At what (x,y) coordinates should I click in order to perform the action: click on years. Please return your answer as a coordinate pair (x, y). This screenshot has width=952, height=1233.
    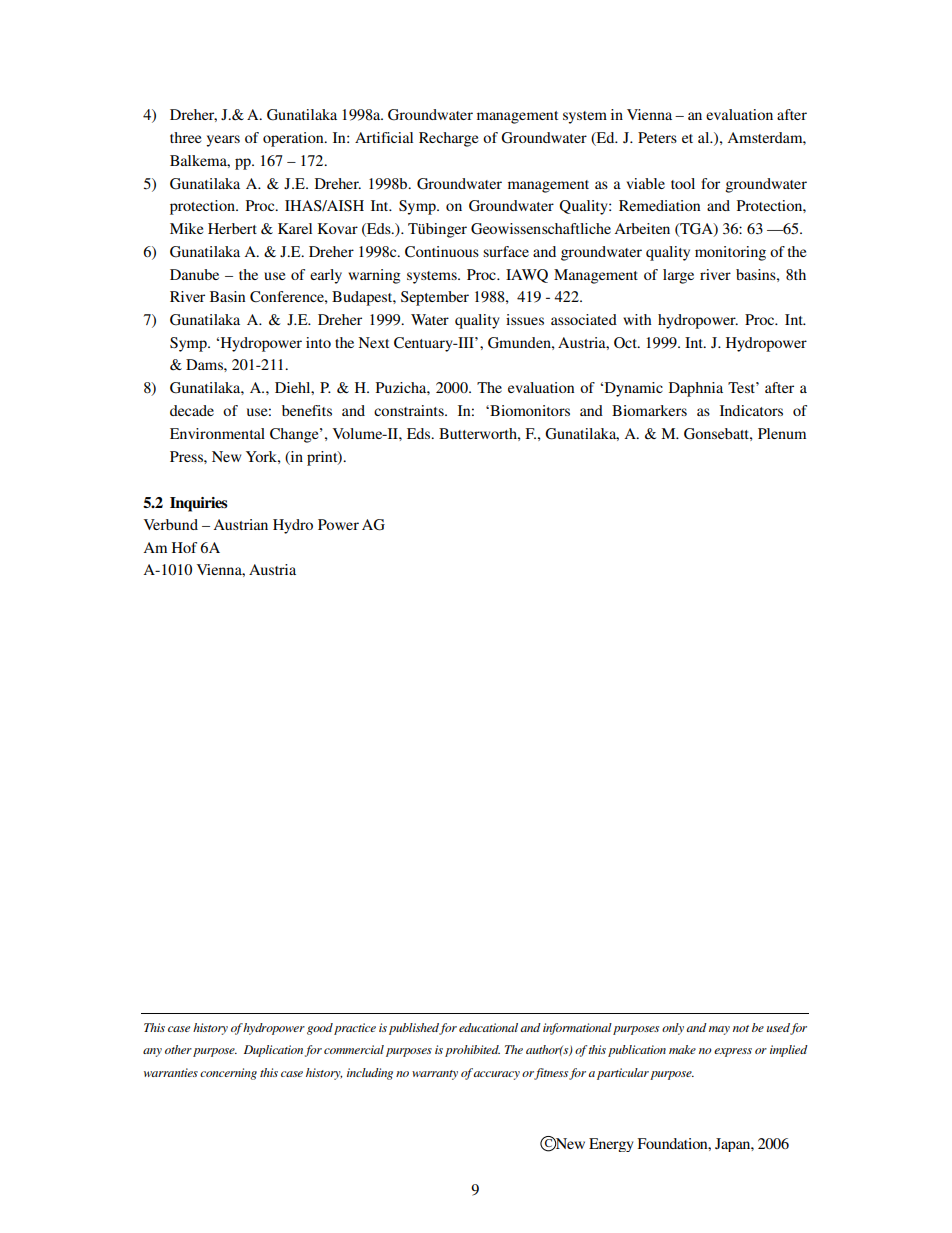
    Looking at the image, I should click on (223, 141).
